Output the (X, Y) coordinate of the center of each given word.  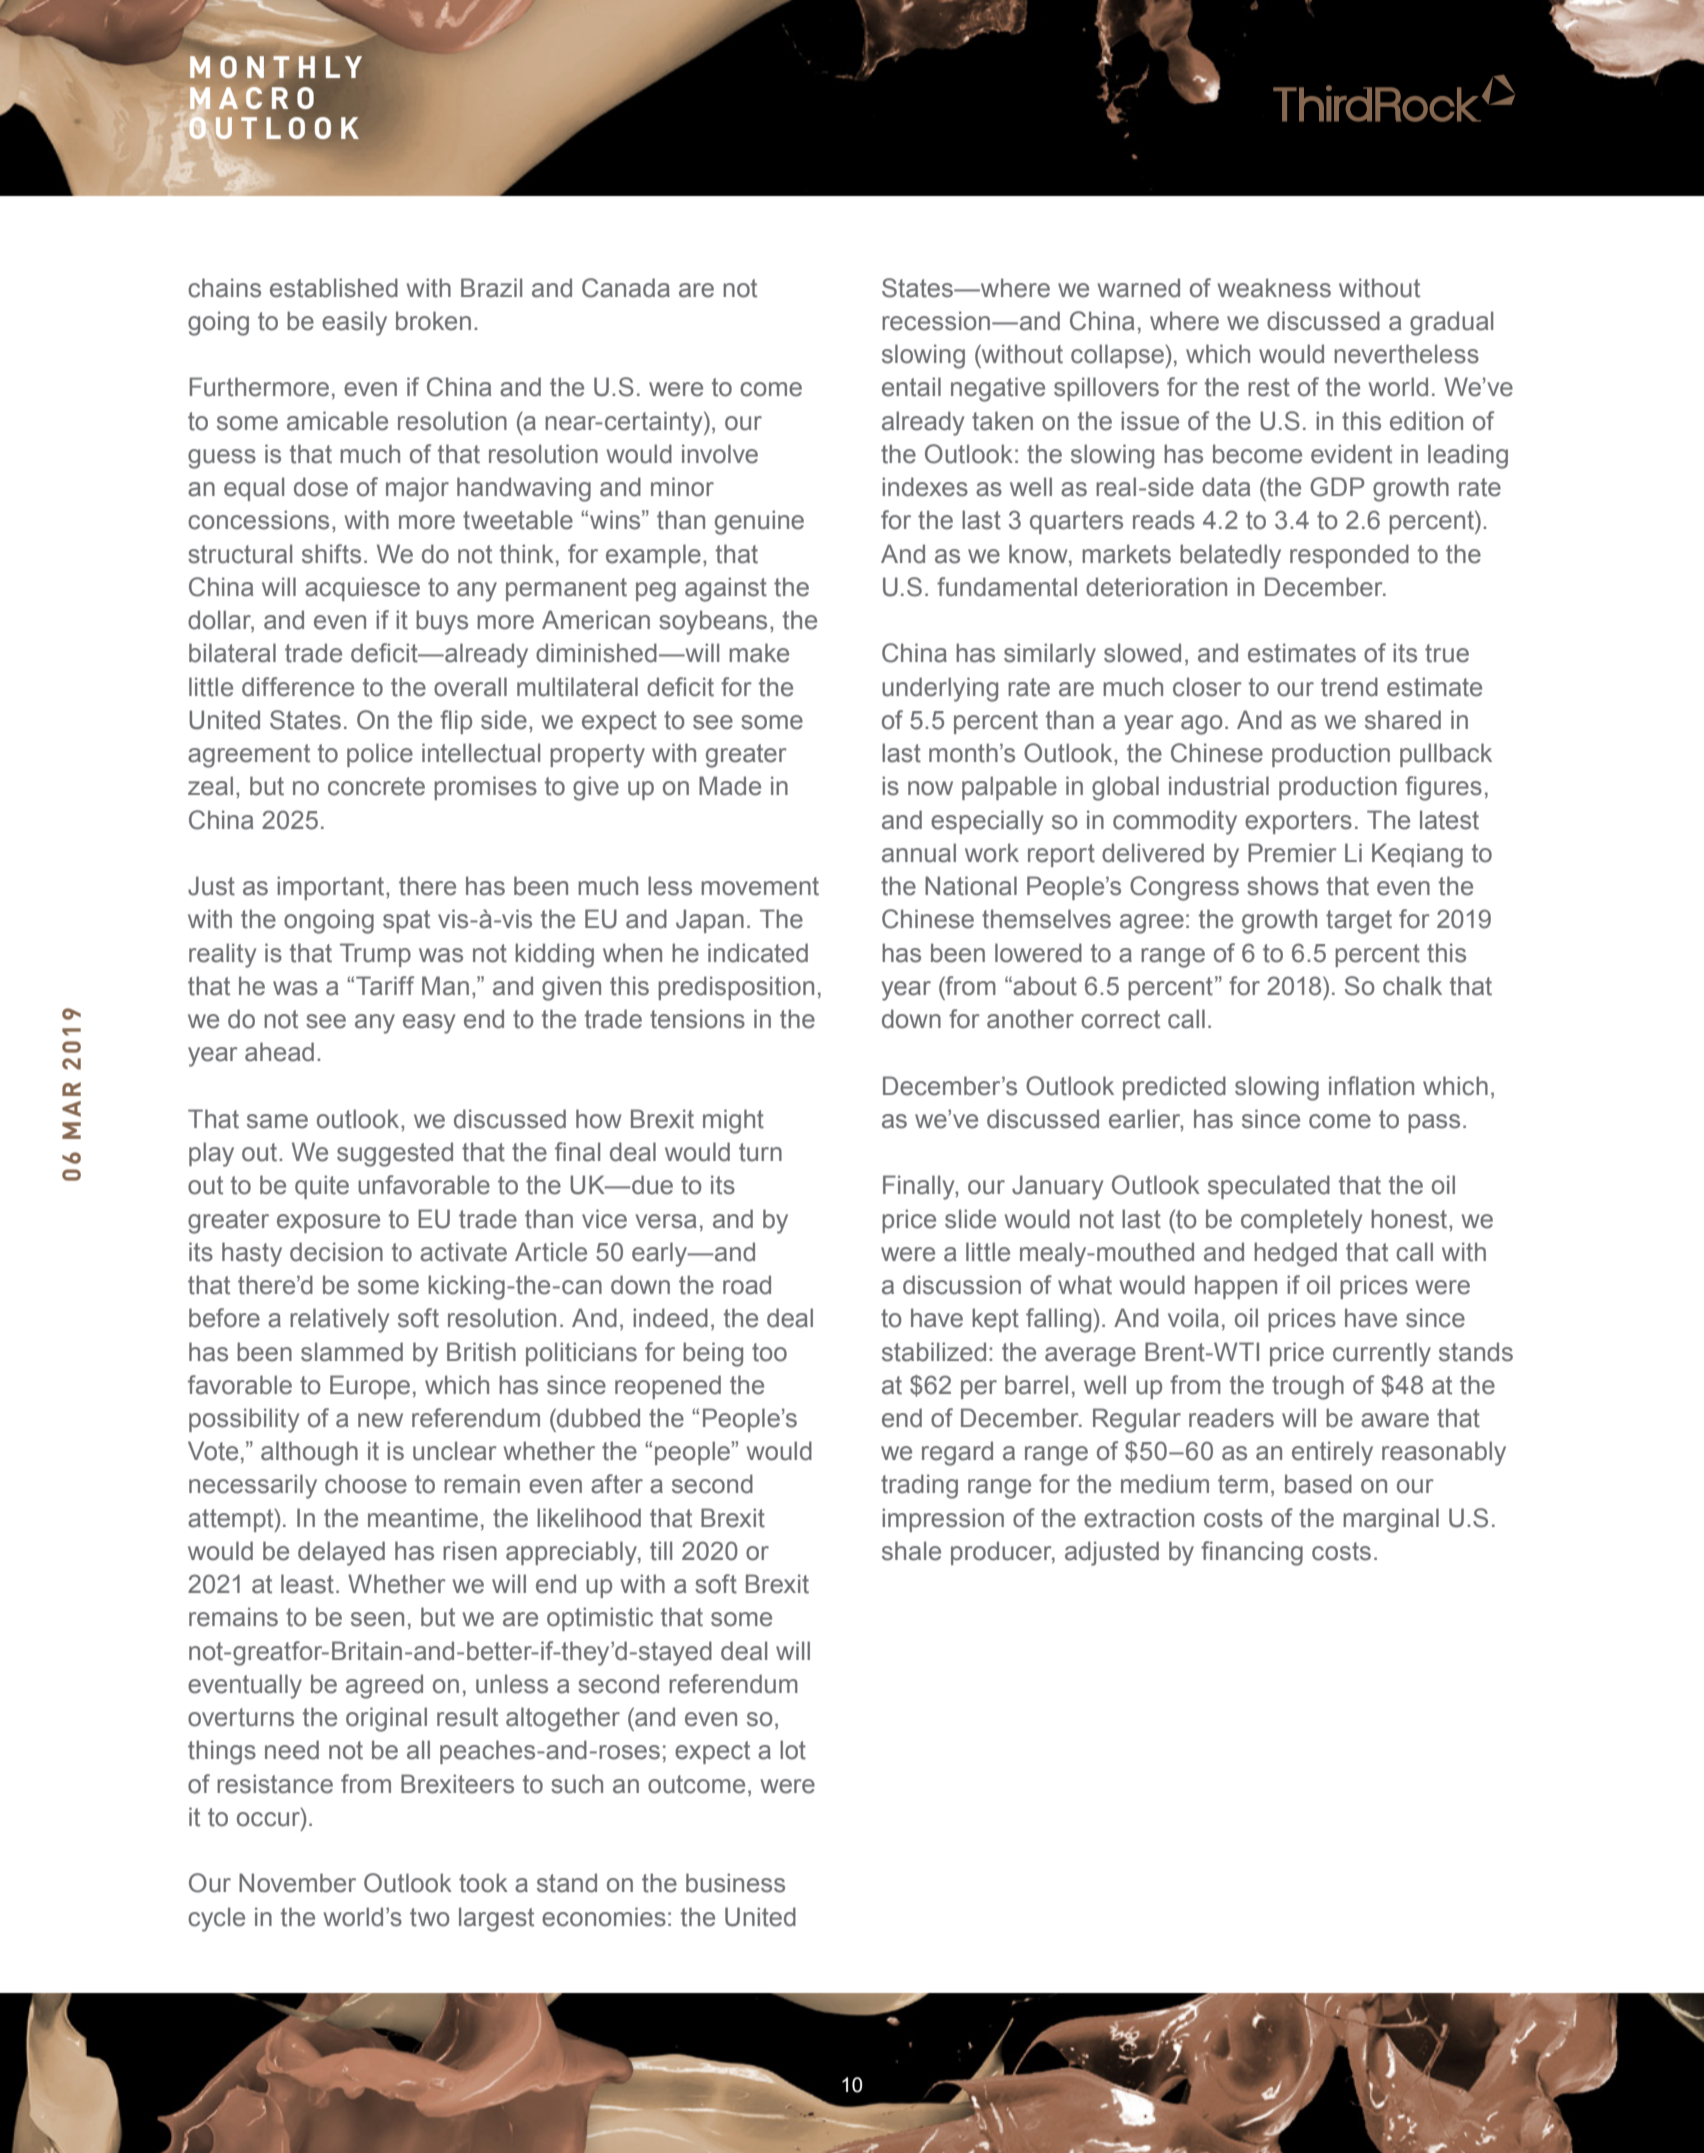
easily (354, 323)
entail (911, 387)
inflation (1371, 1086)
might (733, 1121)
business (735, 1883)
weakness (1274, 288)
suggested (395, 1154)
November (297, 1883)
